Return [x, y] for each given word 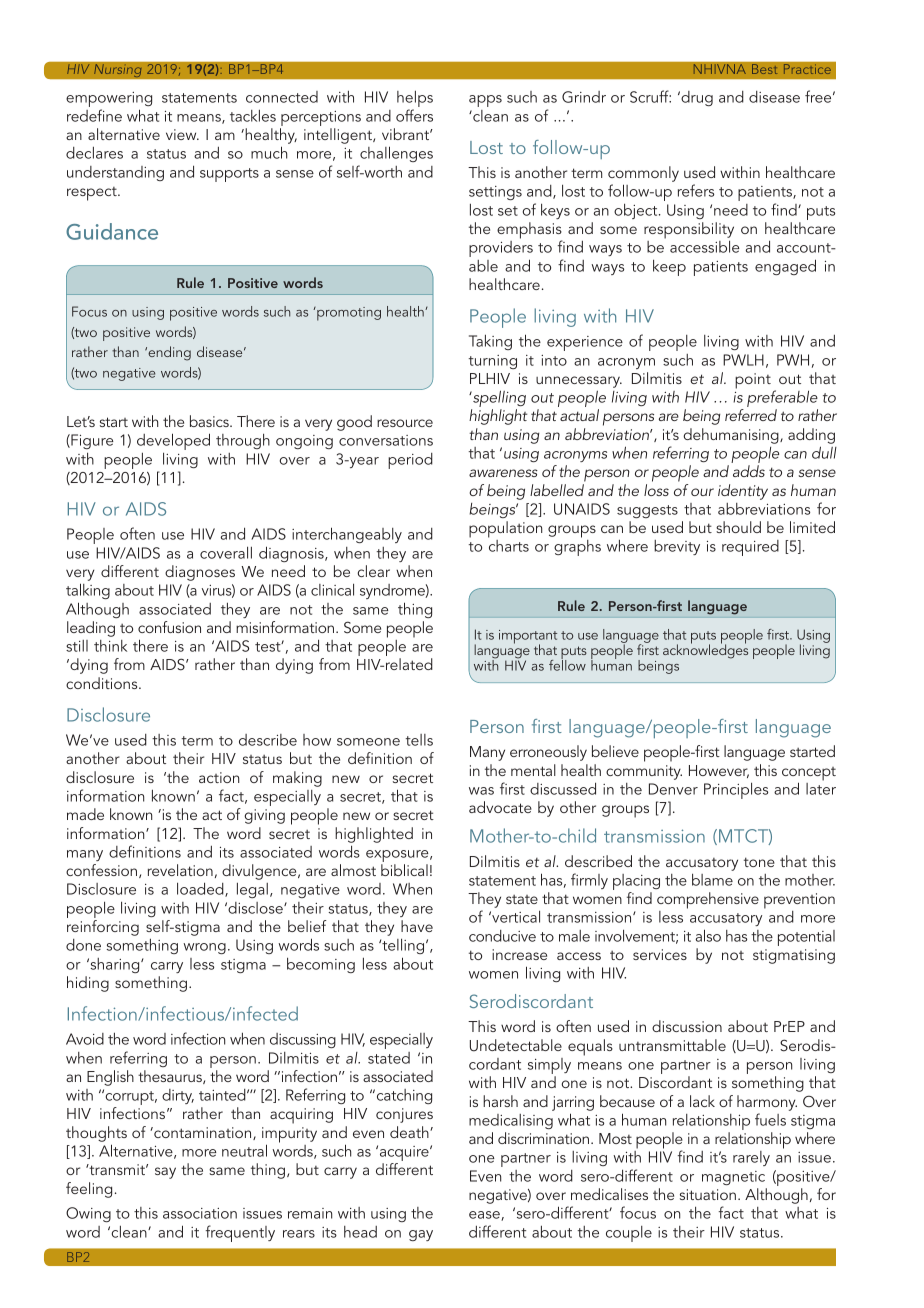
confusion [169, 627]
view [182, 134]
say [165, 1173]
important [528, 638]
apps [485, 101]
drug [696, 98]
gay [421, 1235]
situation [708, 1194]
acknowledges [705, 650]
